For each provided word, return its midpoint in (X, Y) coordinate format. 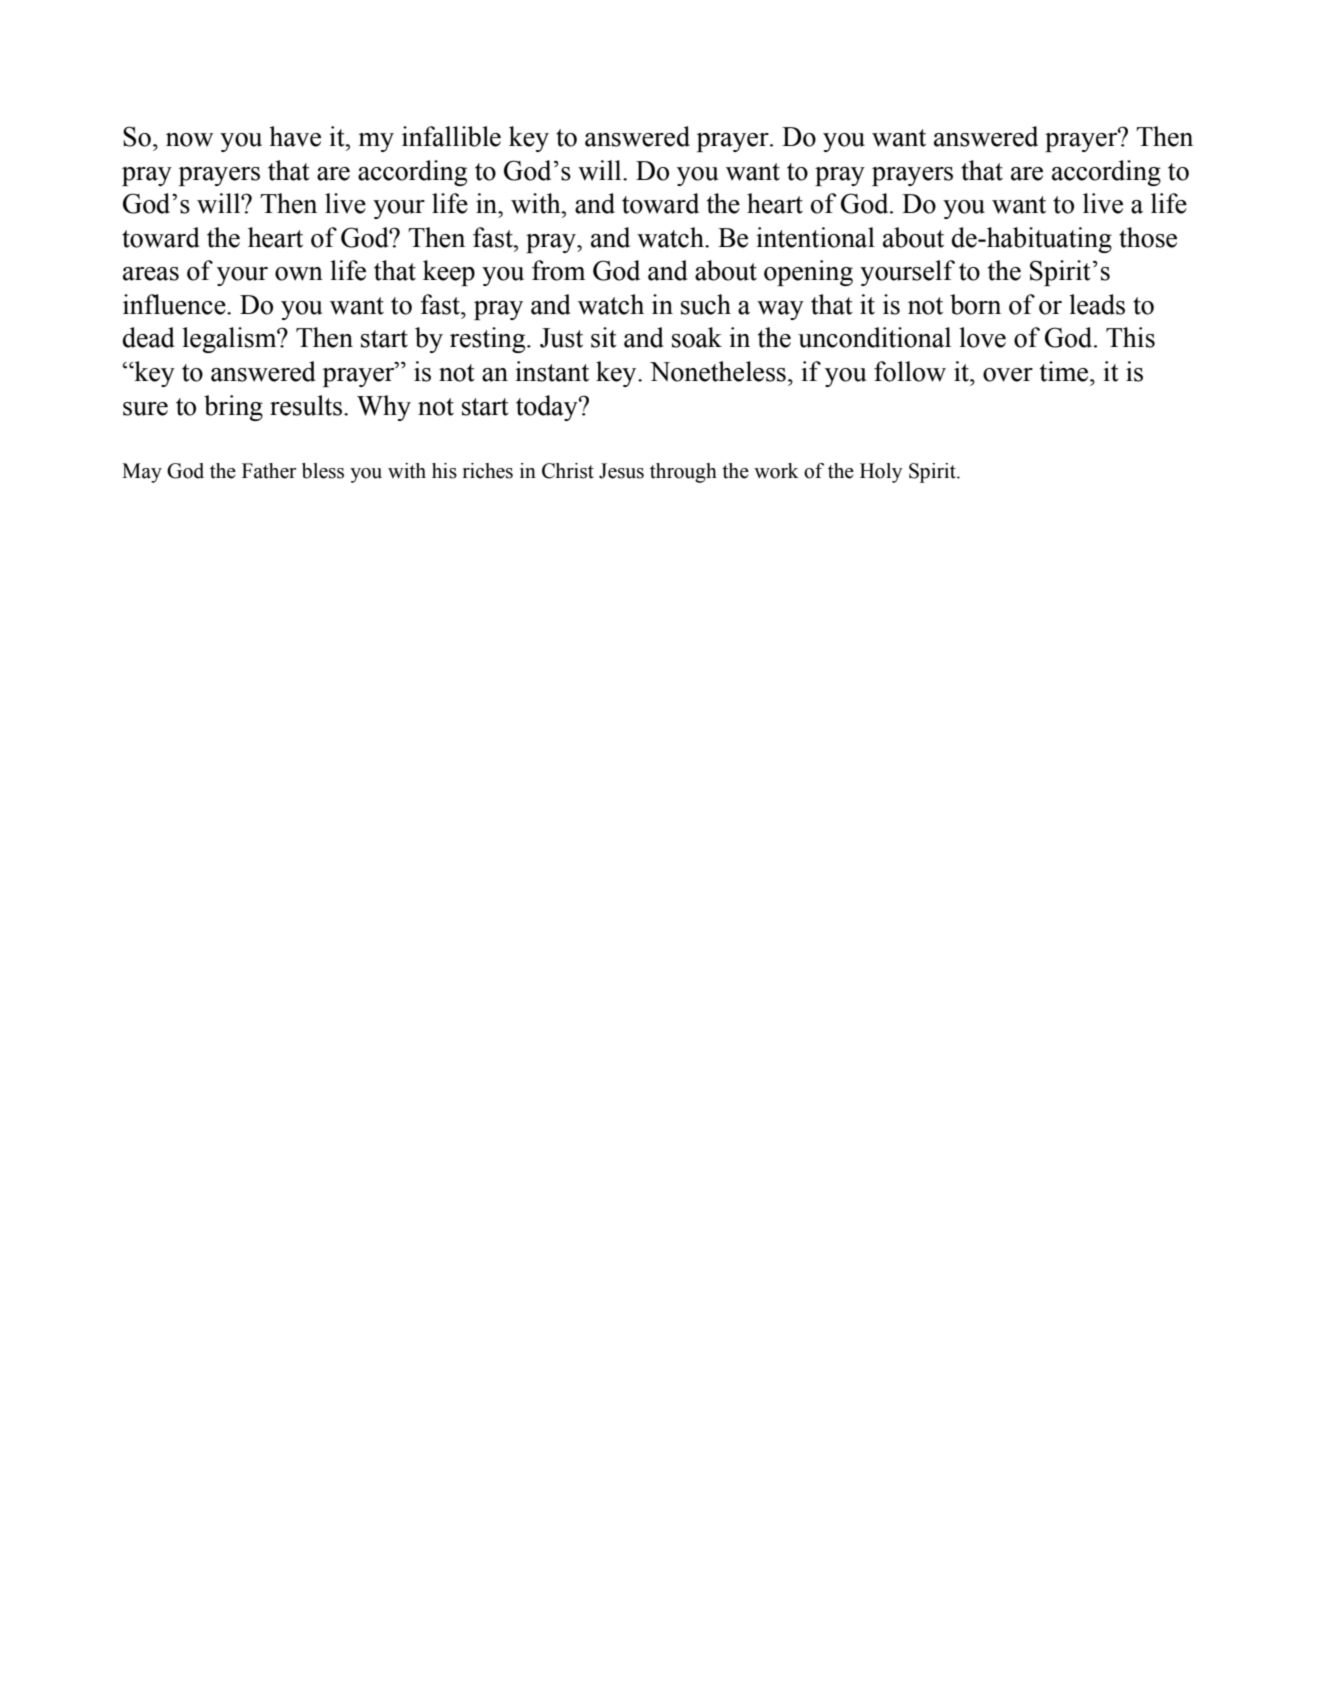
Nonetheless (718, 371)
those (1148, 237)
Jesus (621, 471)
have (295, 136)
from (558, 270)
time (1065, 371)
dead (149, 337)
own (299, 274)
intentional (815, 237)
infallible (451, 136)
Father (269, 471)
